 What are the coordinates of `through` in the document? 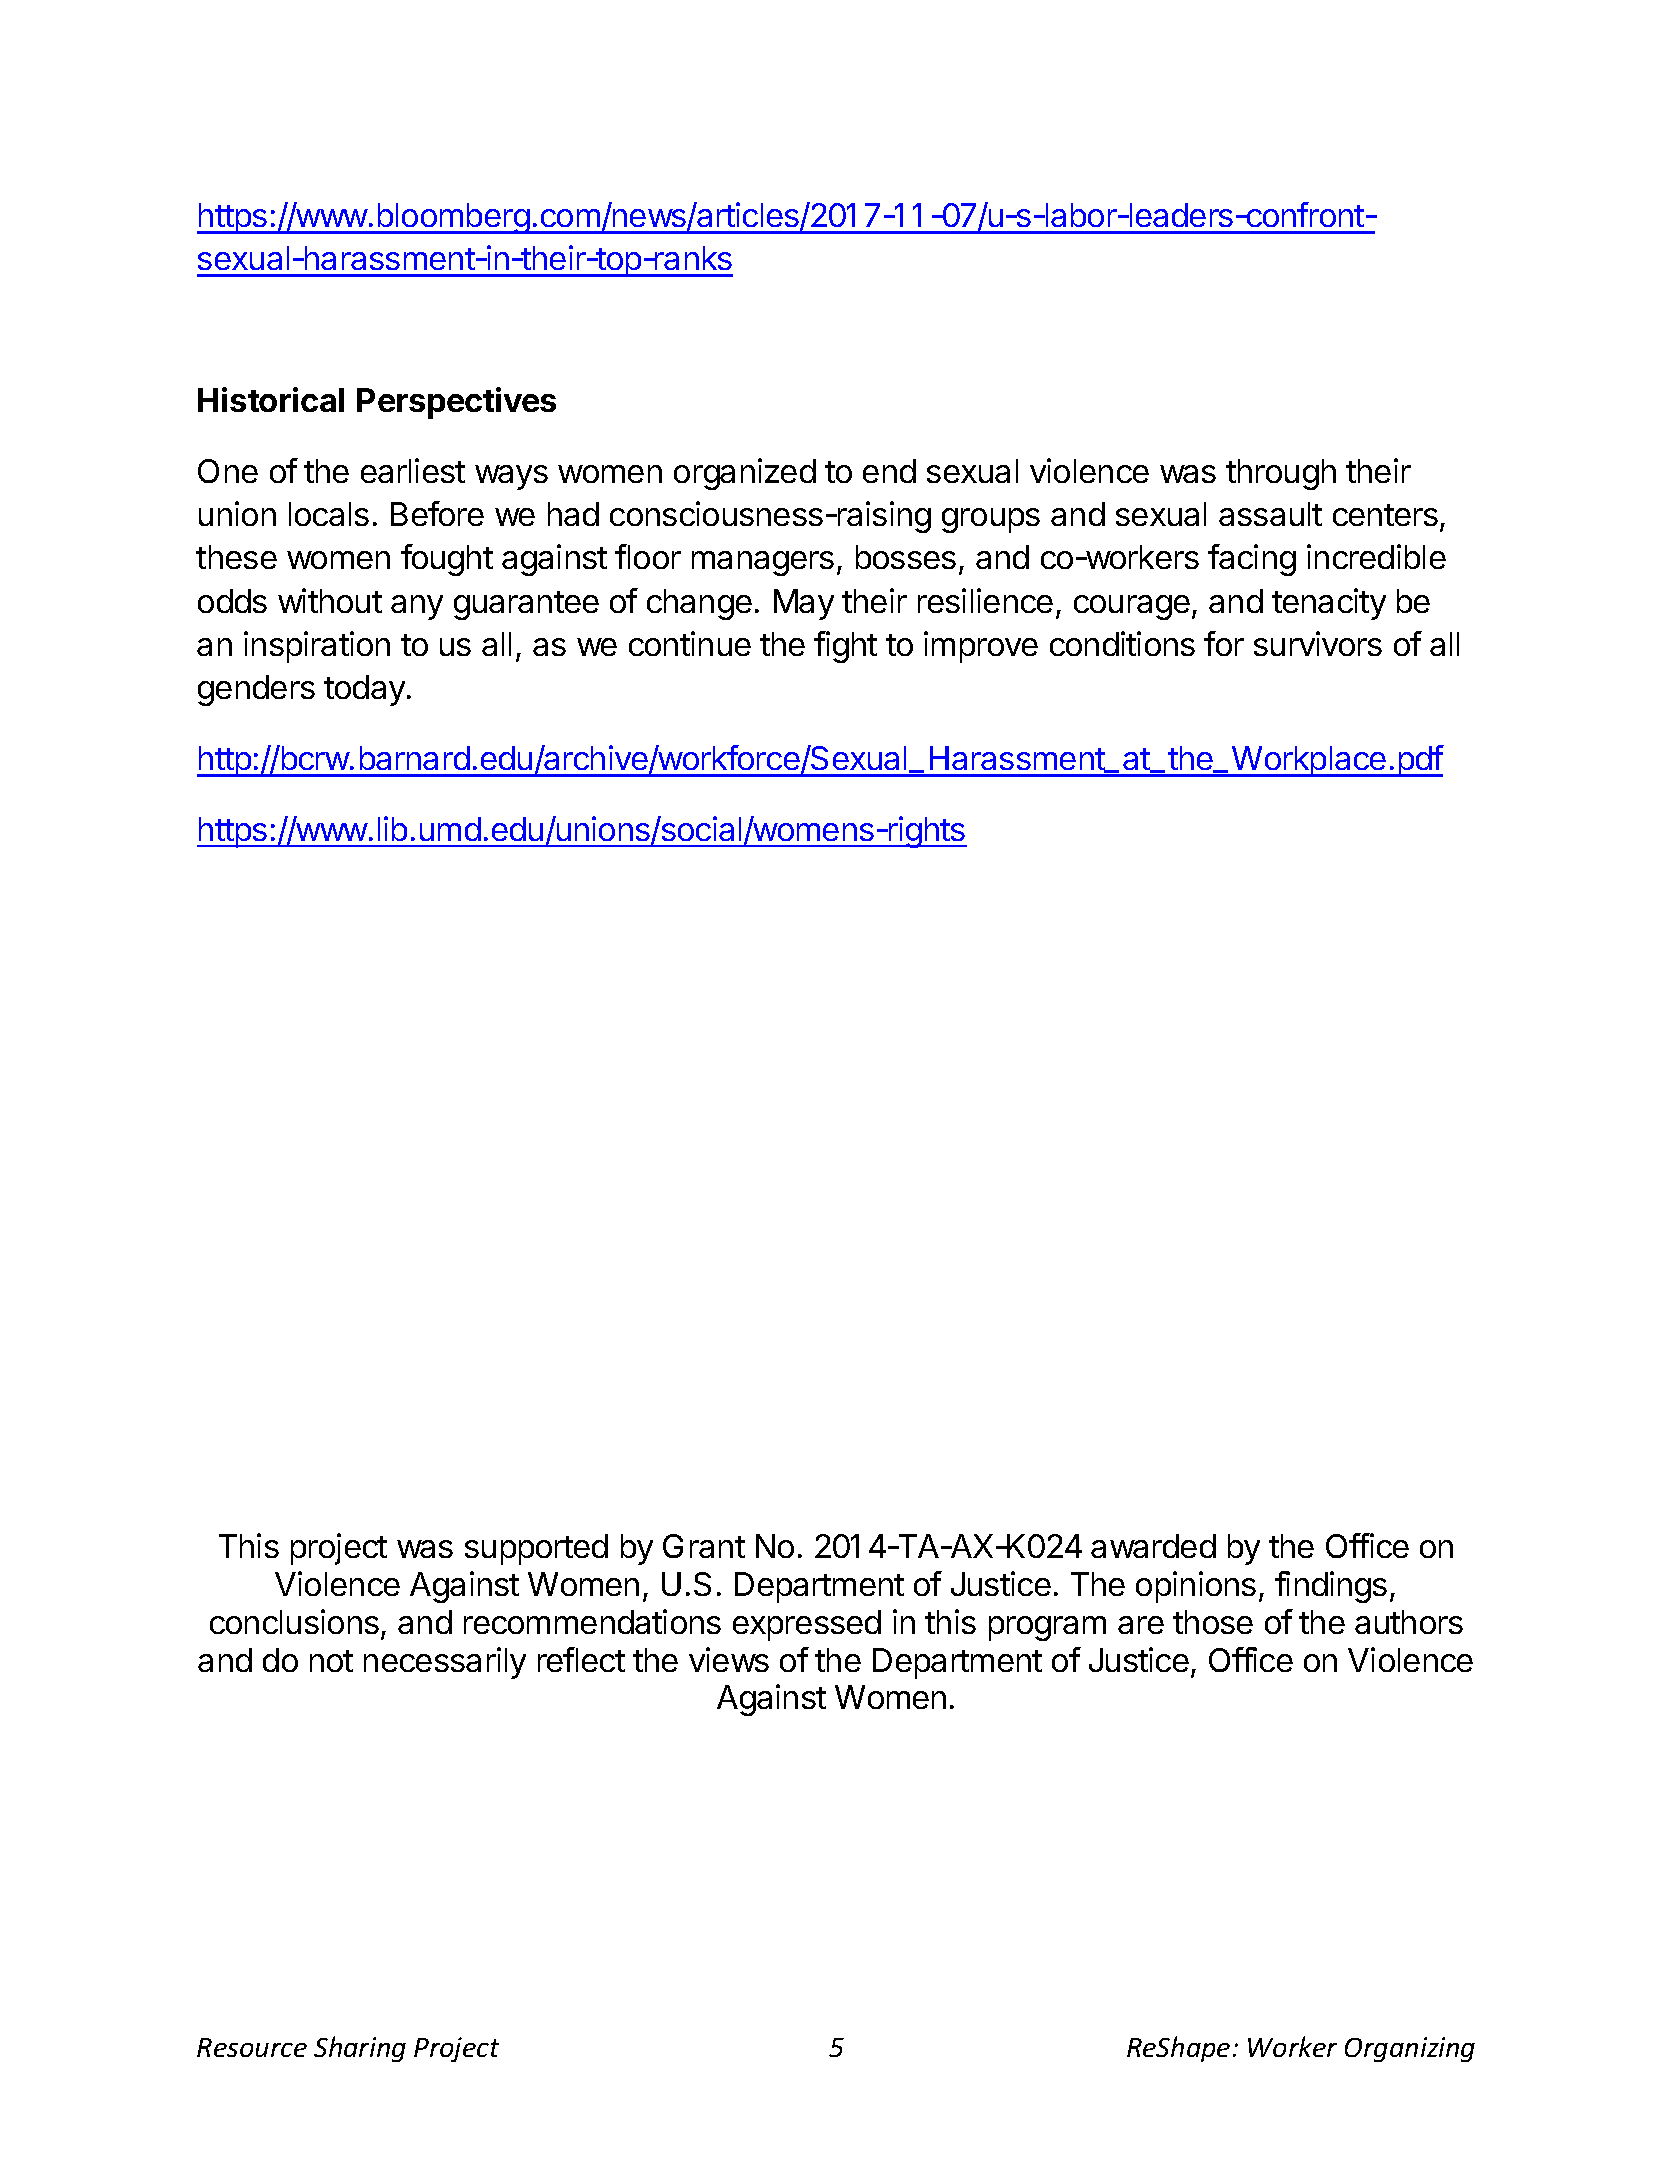 It's located at (1281, 474).
